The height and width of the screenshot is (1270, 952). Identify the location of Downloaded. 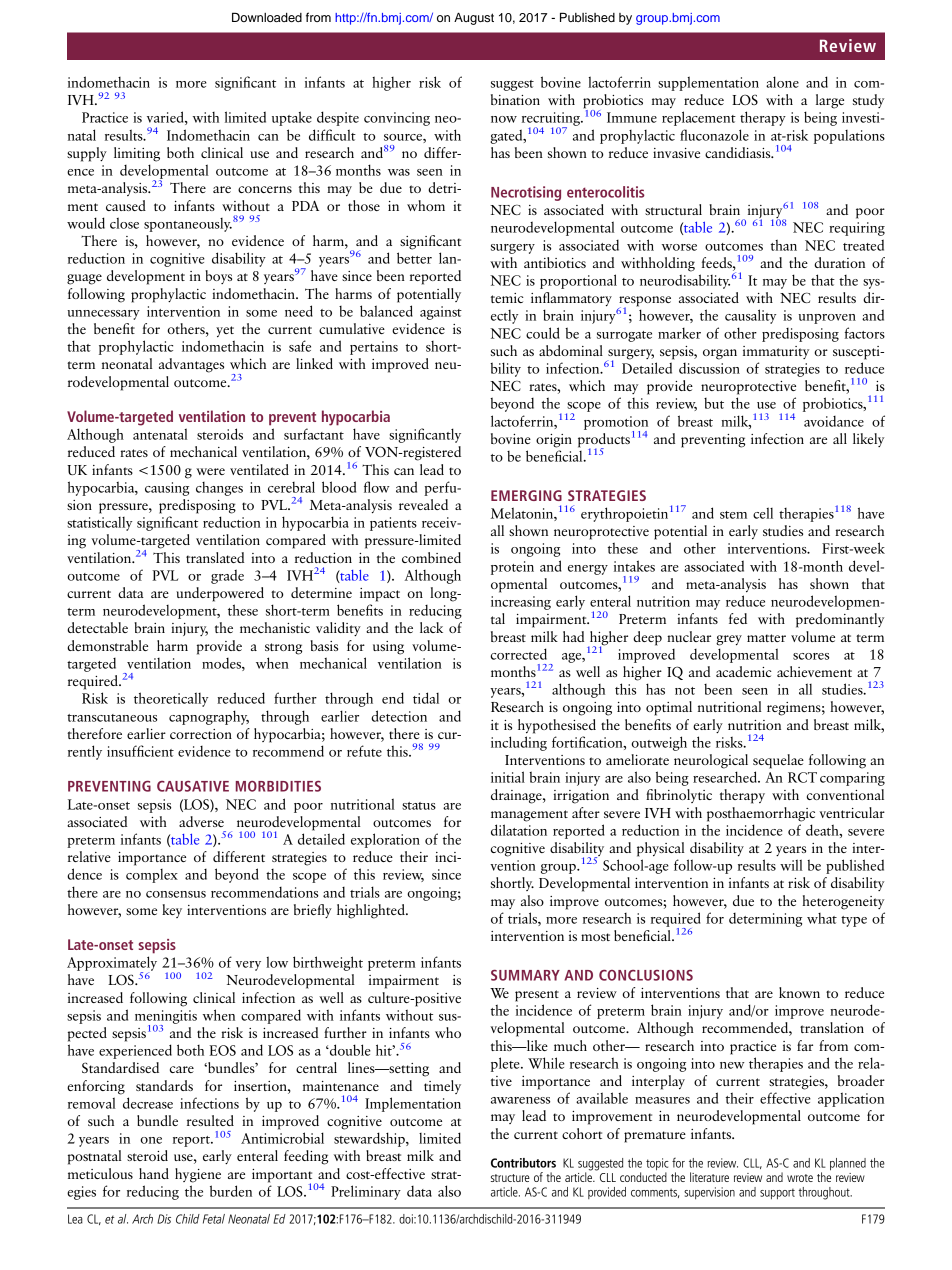
(267, 17).
